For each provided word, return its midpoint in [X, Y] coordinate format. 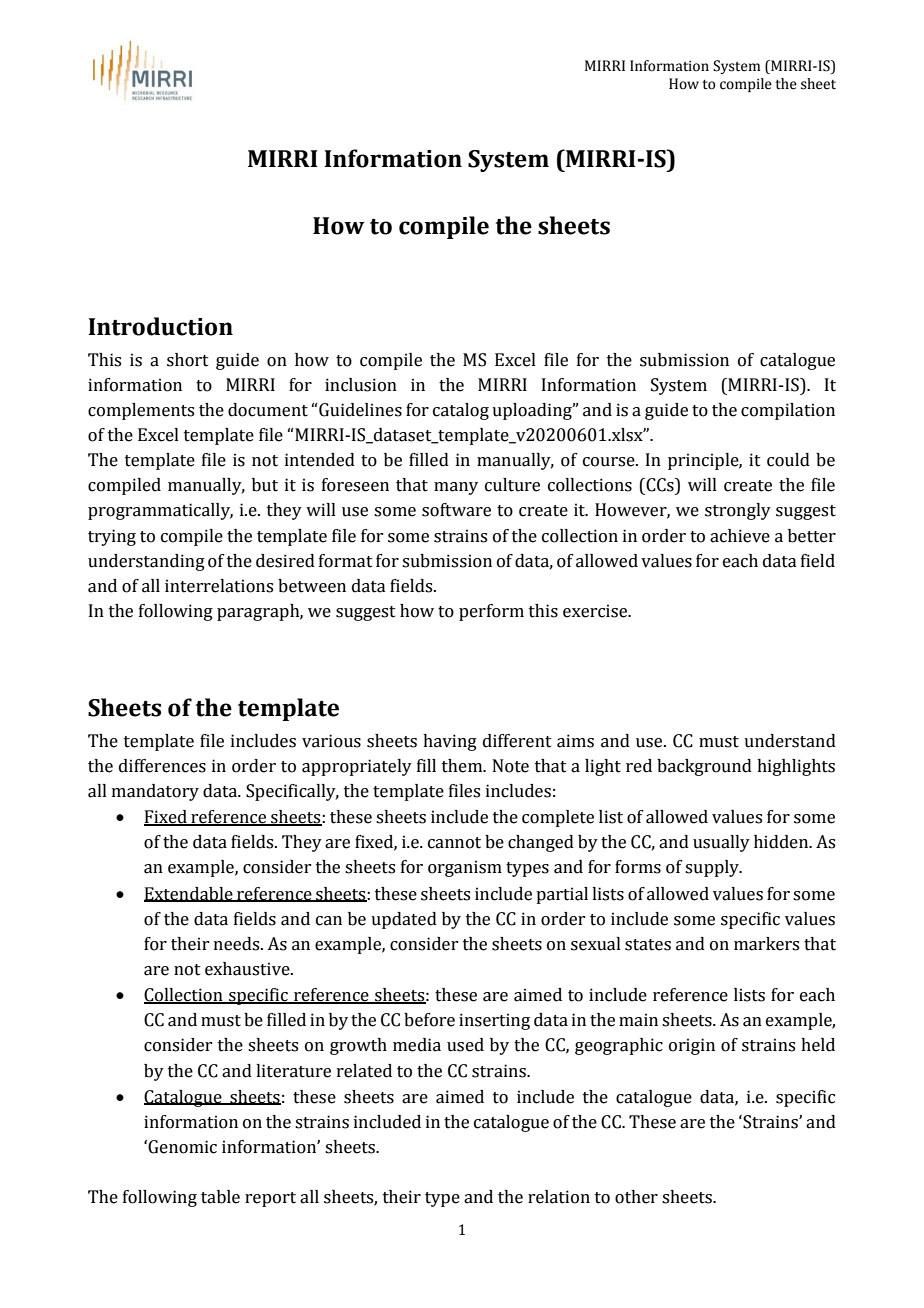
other [636, 1197]
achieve [740, 536]
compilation [788, 411]
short [188, 360]
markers [766, 944]
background [704, 767]
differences [162, 766]
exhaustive [248, 969]
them [463, 766]
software [456, 510]
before [429, 1020]
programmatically [160, 511]
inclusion [361, 385]
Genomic [182, 1147]
